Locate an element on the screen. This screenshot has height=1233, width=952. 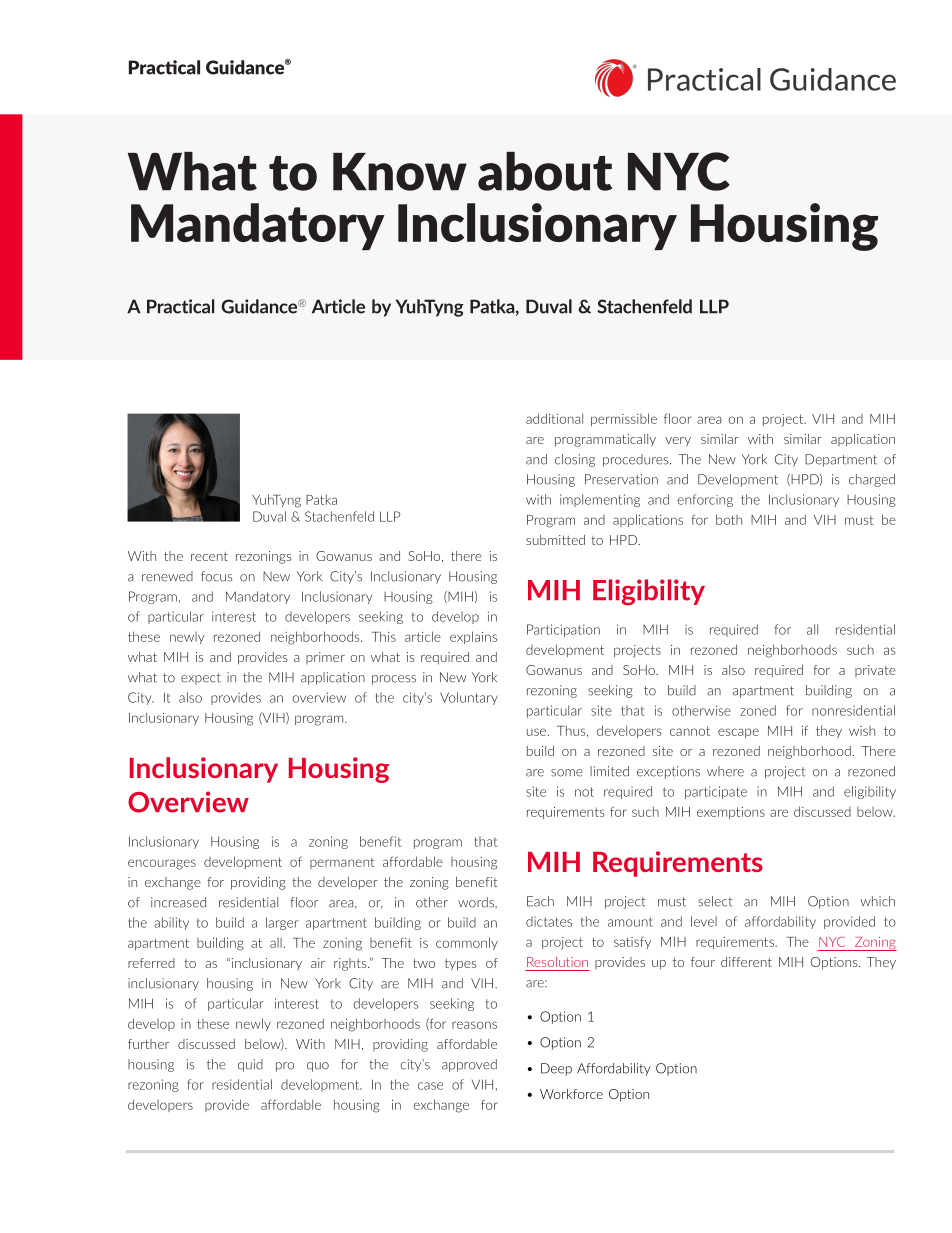
explains is located at coordinates (473, 637).
